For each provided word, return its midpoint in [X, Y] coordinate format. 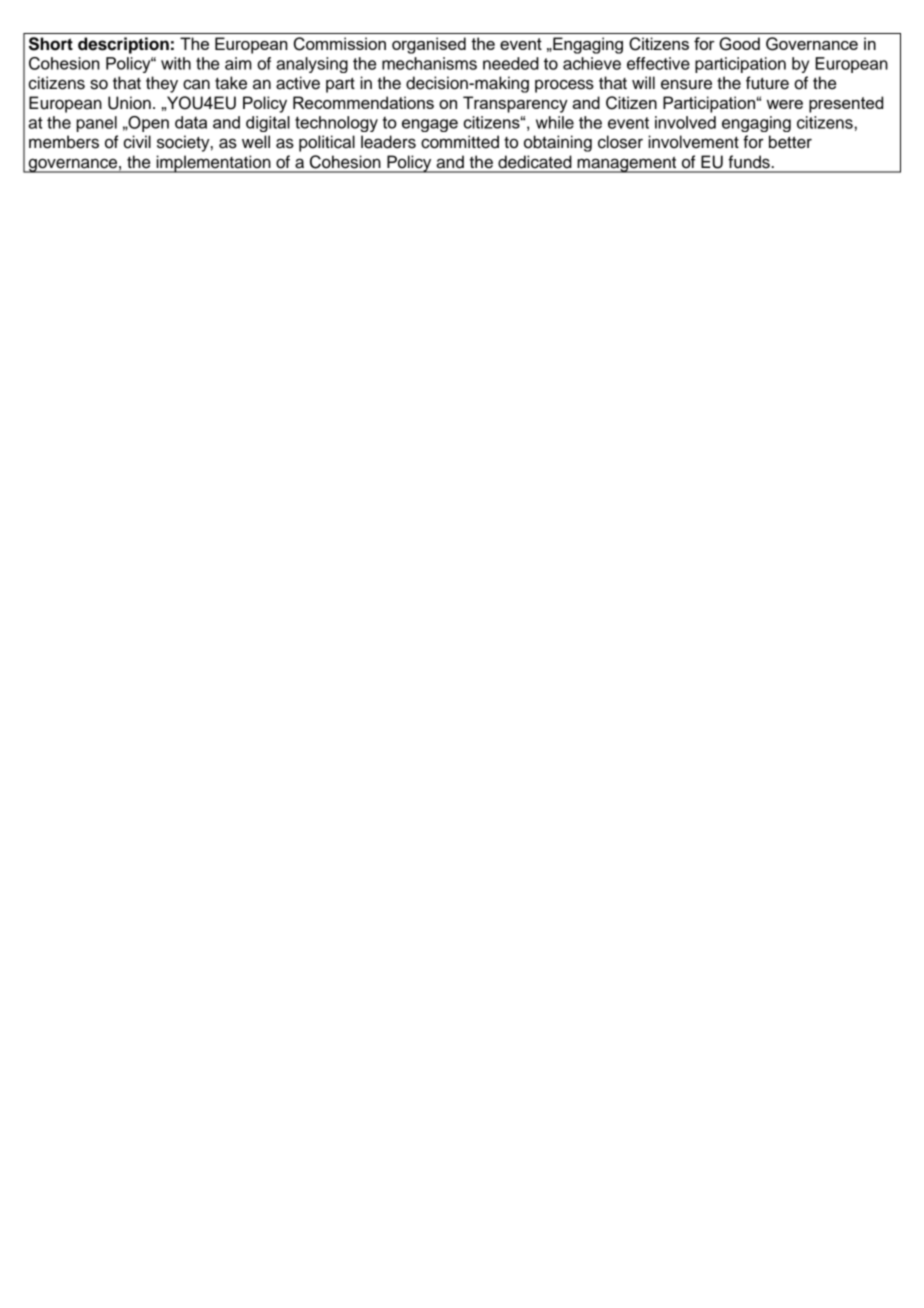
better [790, 142]
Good [739, 44]
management [627, 165]
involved [685, 122]
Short [51, 44]
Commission [340, 44]
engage [430, 125]
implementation [213, 164]
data [191, 122]
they [162, 84]
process [564, 86]
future [767, 83]
